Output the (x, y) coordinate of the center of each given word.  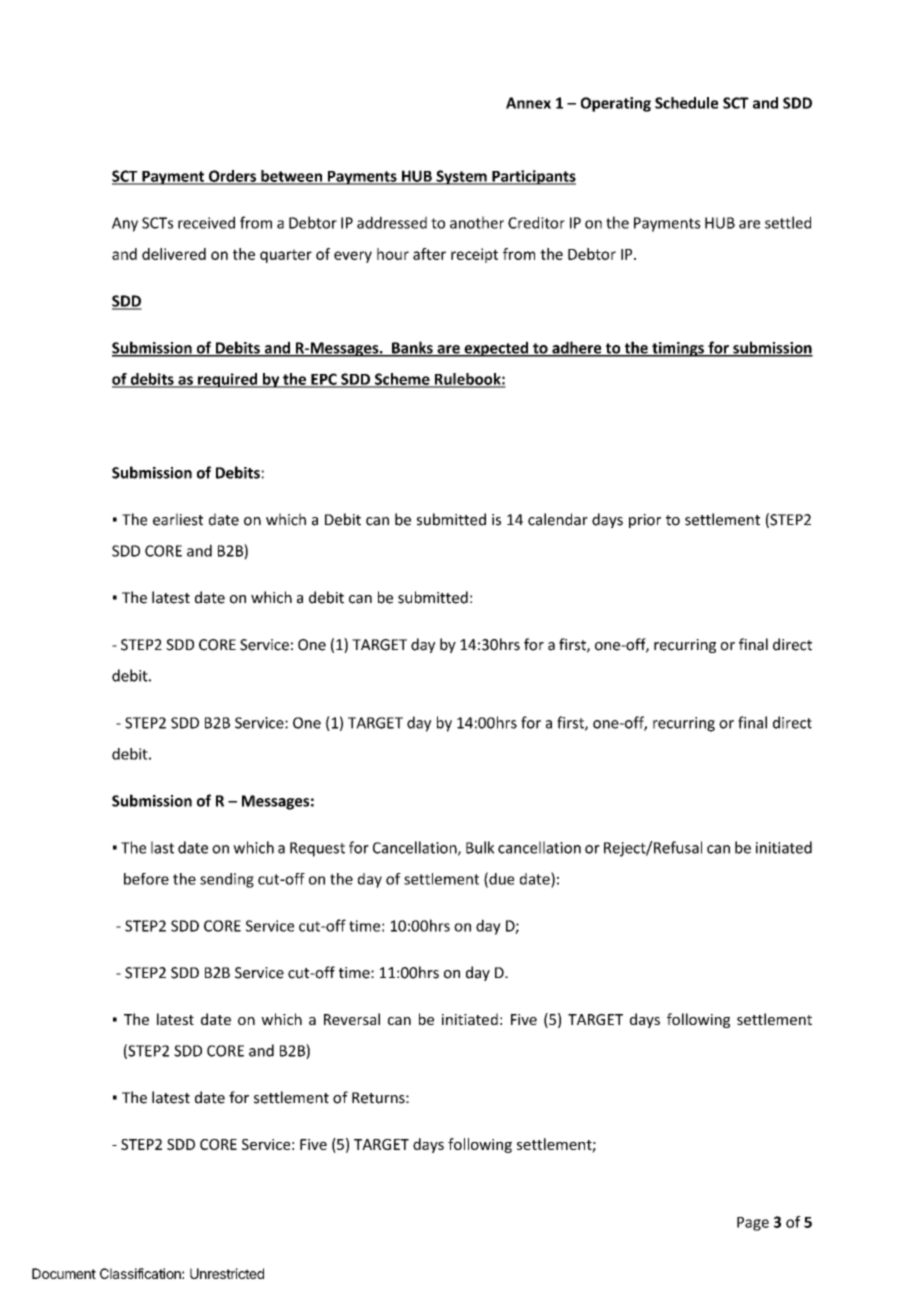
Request (317, 849)
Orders (232, 177)
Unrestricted (227, 1273)
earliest (178, 519)
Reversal (352, 1019)
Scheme (402, 380)
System (461, 177)
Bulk (480, 847)
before (146, 879)
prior (645, 521)
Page (753, 1224)
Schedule (686, 103)
